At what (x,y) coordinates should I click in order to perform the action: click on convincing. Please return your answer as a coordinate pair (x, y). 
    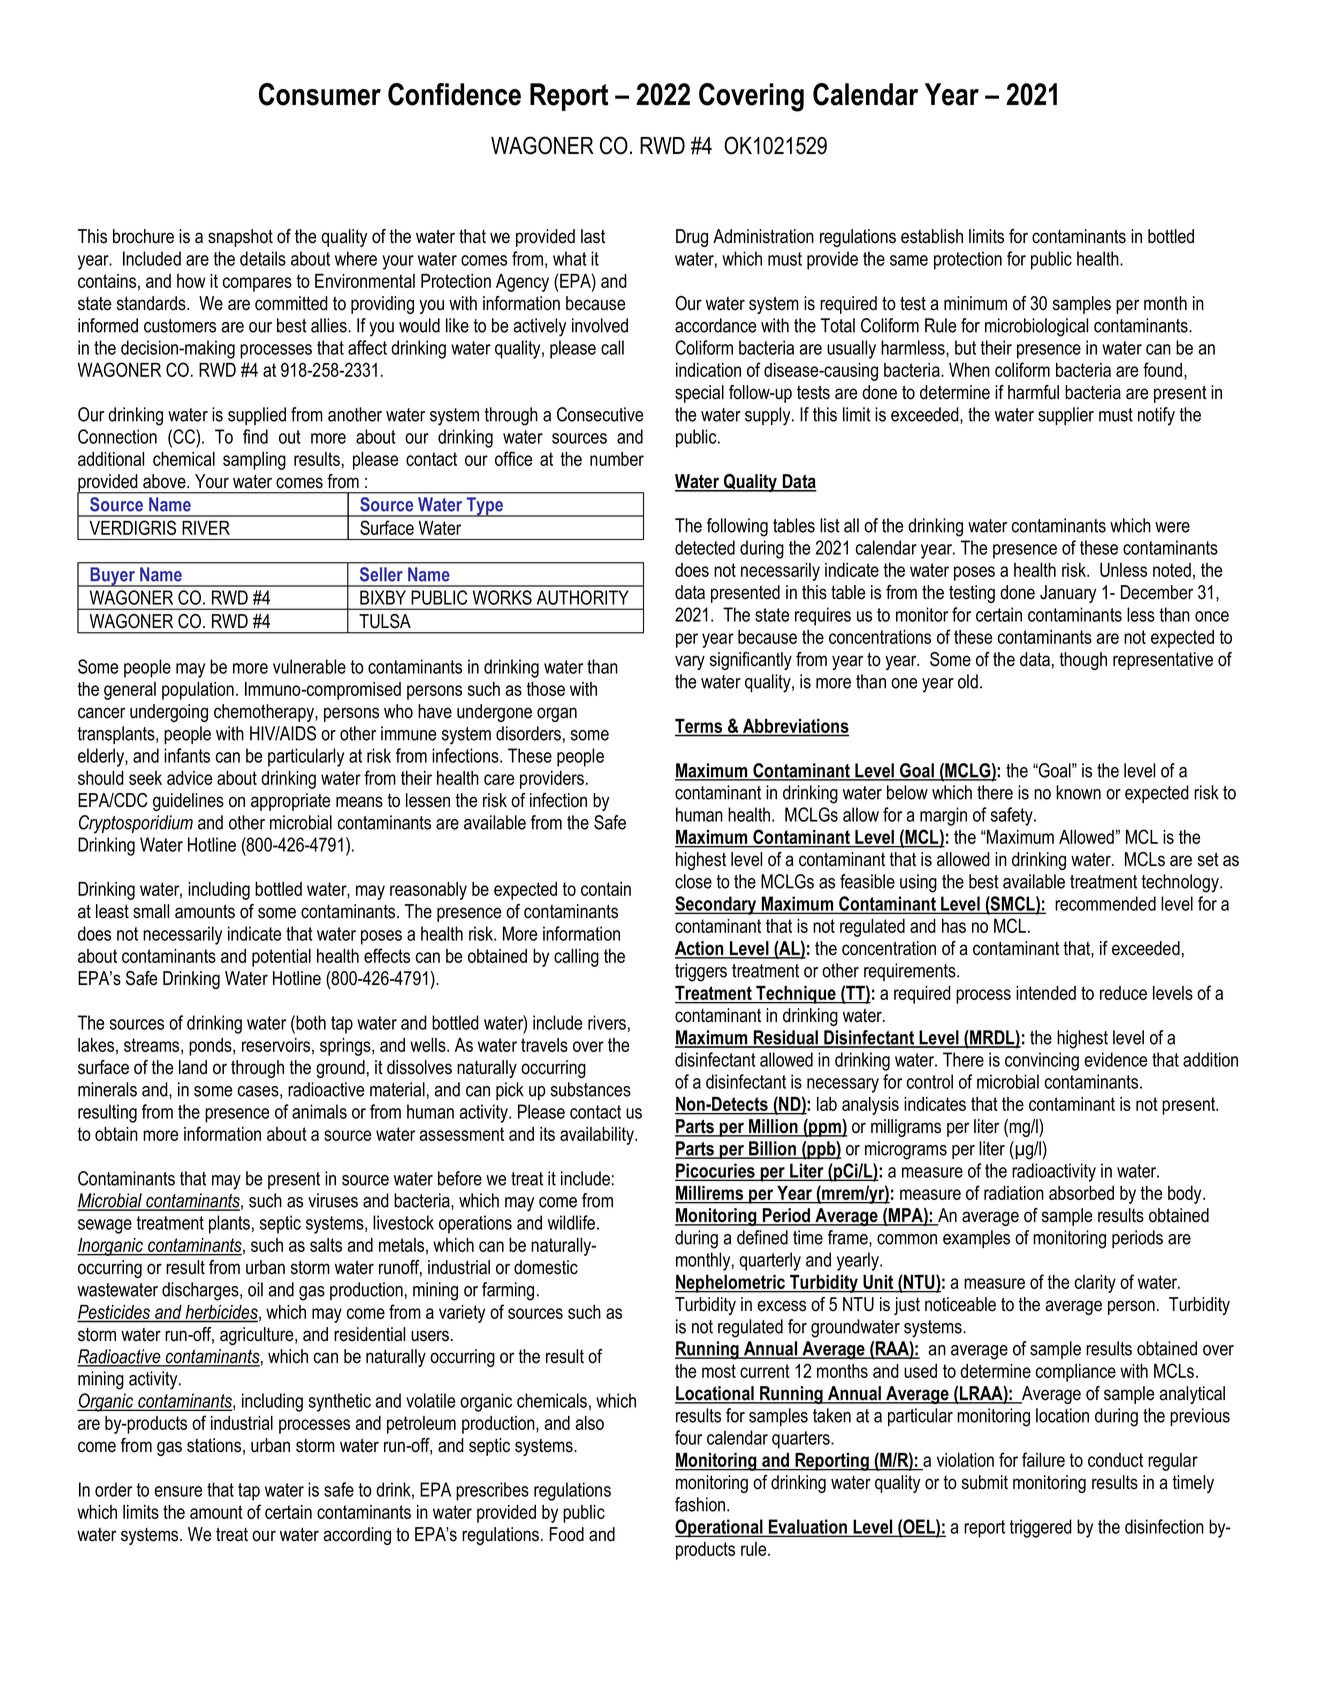
    Looking at the image, I should click on (1042, 1061).
